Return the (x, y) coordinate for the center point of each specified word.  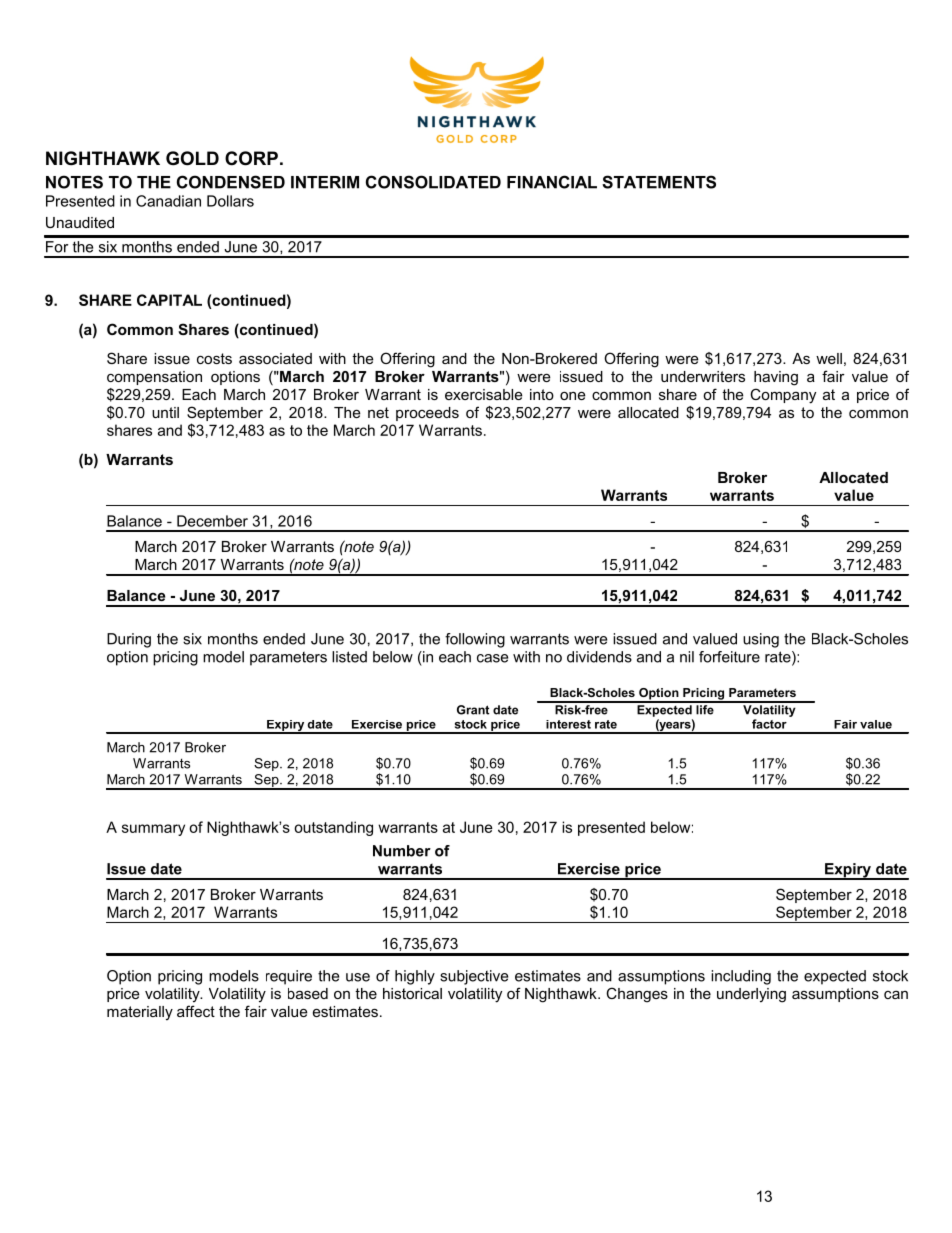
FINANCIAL (552, 182)
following (475, 640)
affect (196, 1011)
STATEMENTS (659, 182)
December (212, 521)
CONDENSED (231, 182)
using (761, 640)
